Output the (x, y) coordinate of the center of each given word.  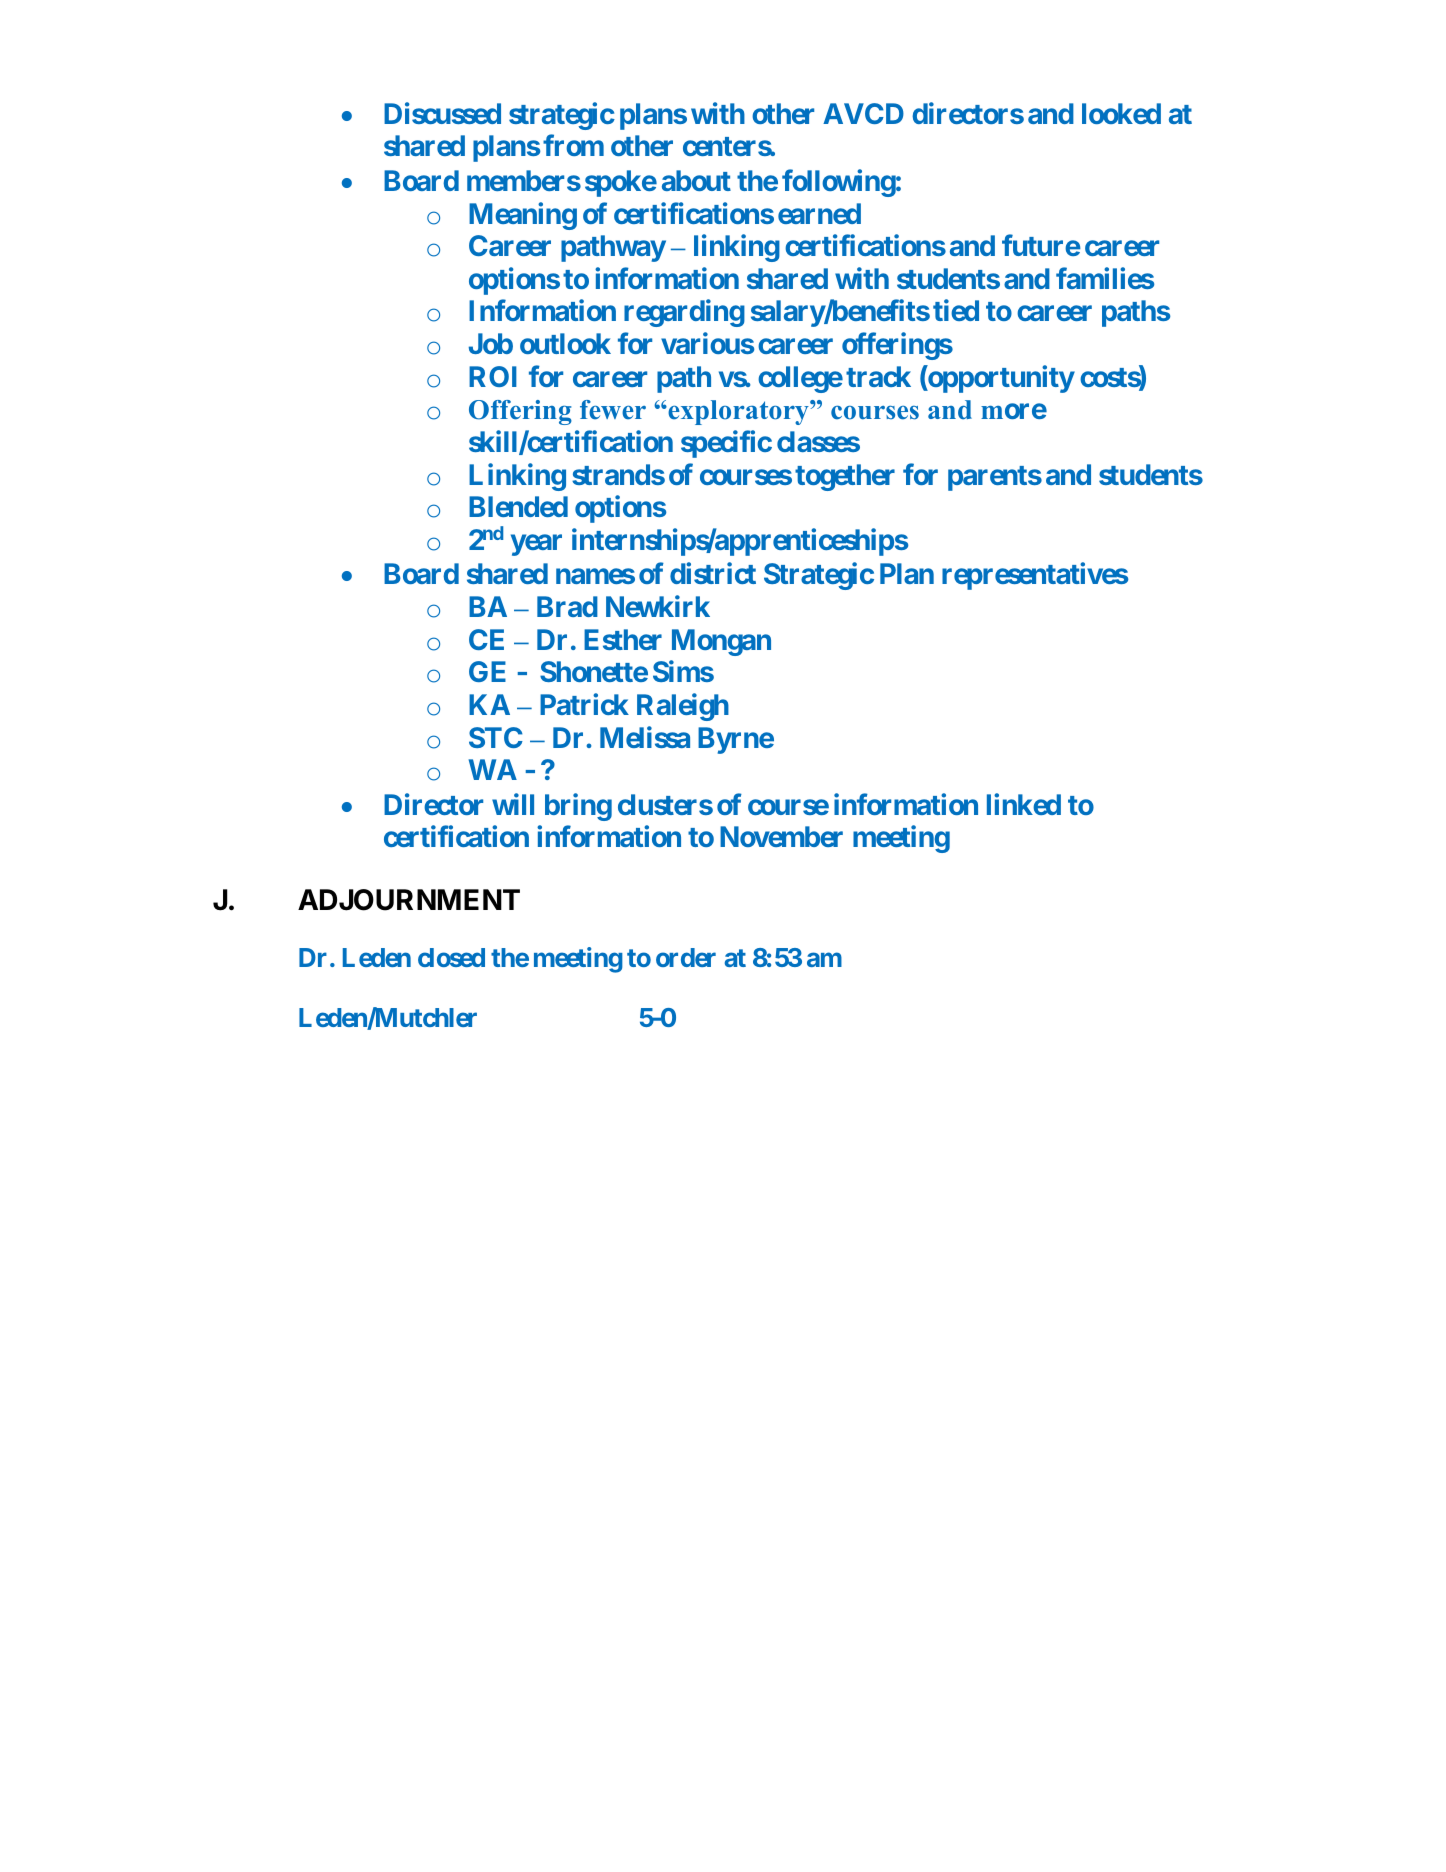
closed (451, 957)
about (696, 180)
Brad (567, 606)
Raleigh (683, 707)
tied (956, 310)
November (781, 836)
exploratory (738, 412)
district (713, 573)
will (513, 804)
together (845, 477)
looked (1121, 113)
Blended (518, 506)
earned (819, 213)
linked (1024, 804)
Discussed (442, 113)
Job (491, 343)
